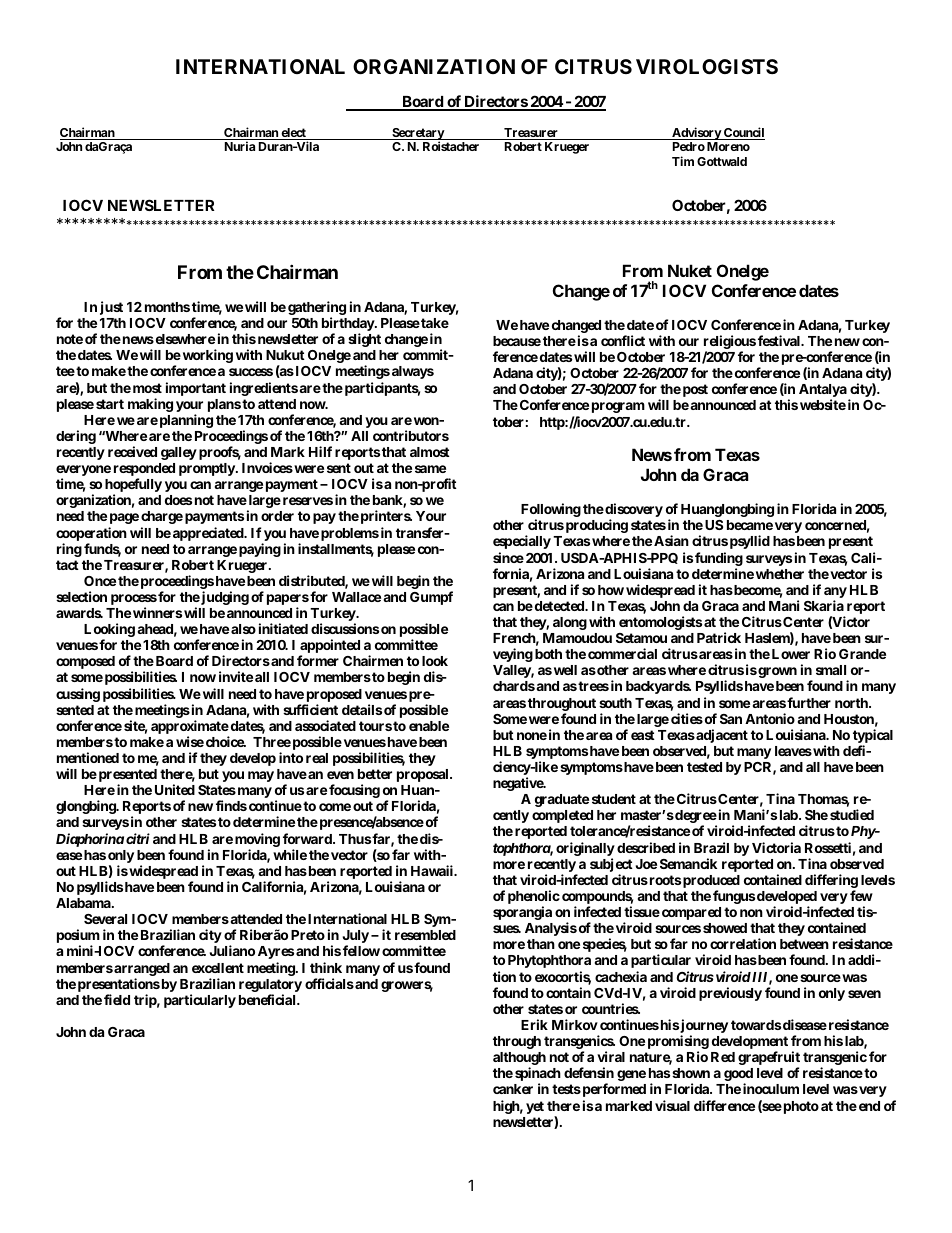  Describe the element at coordinates (418, 135) in the screenshot. I see `Secretary` at that location.
